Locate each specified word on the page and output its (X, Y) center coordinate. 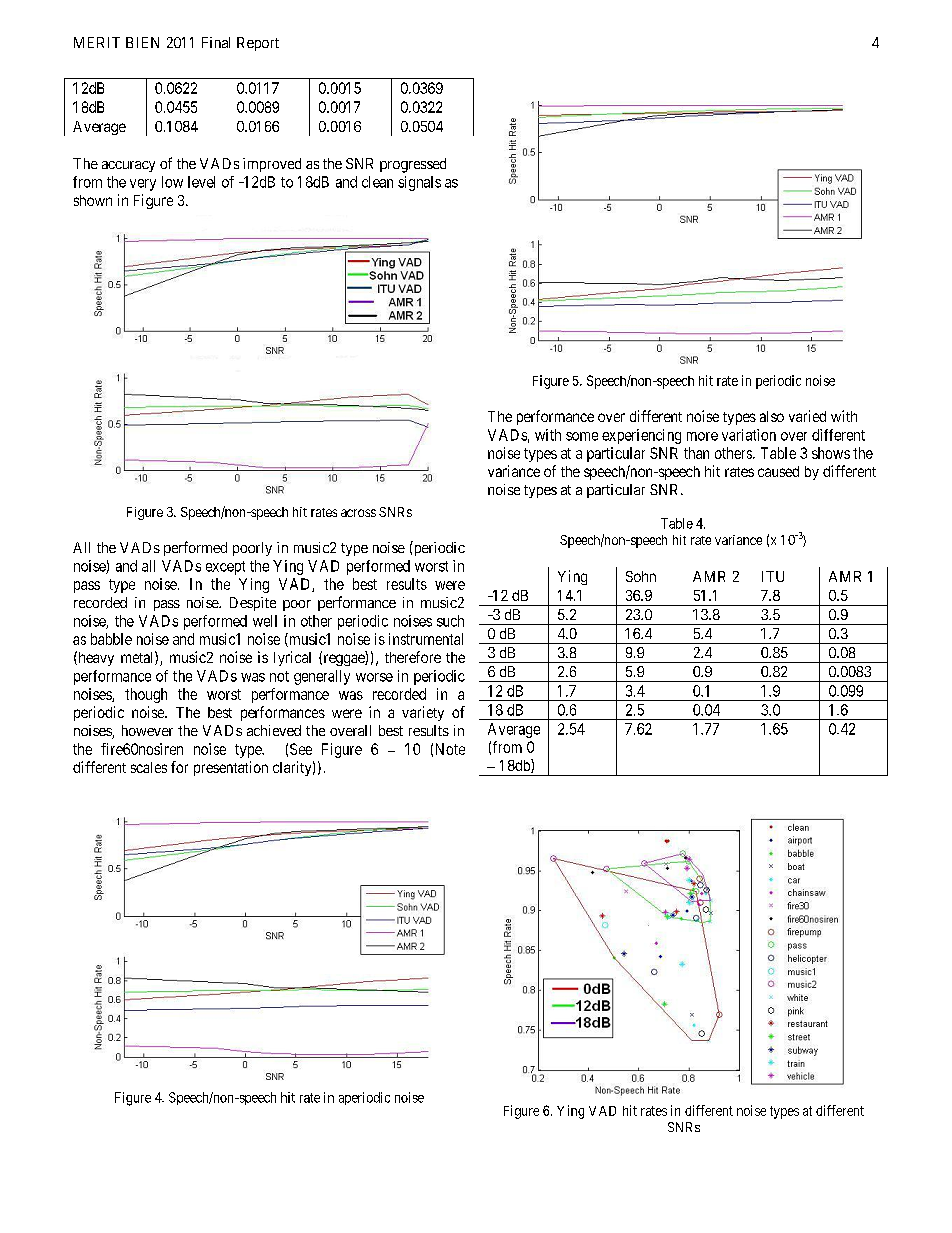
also (772, 416)
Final (216, 42)
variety (423, 713)
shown (93, 200)
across (358, 513)
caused (778, 471)
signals (419, 183)
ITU (773, 576)
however (147, 730)
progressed (413, 165)
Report (258, 44)
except (225, 568)
